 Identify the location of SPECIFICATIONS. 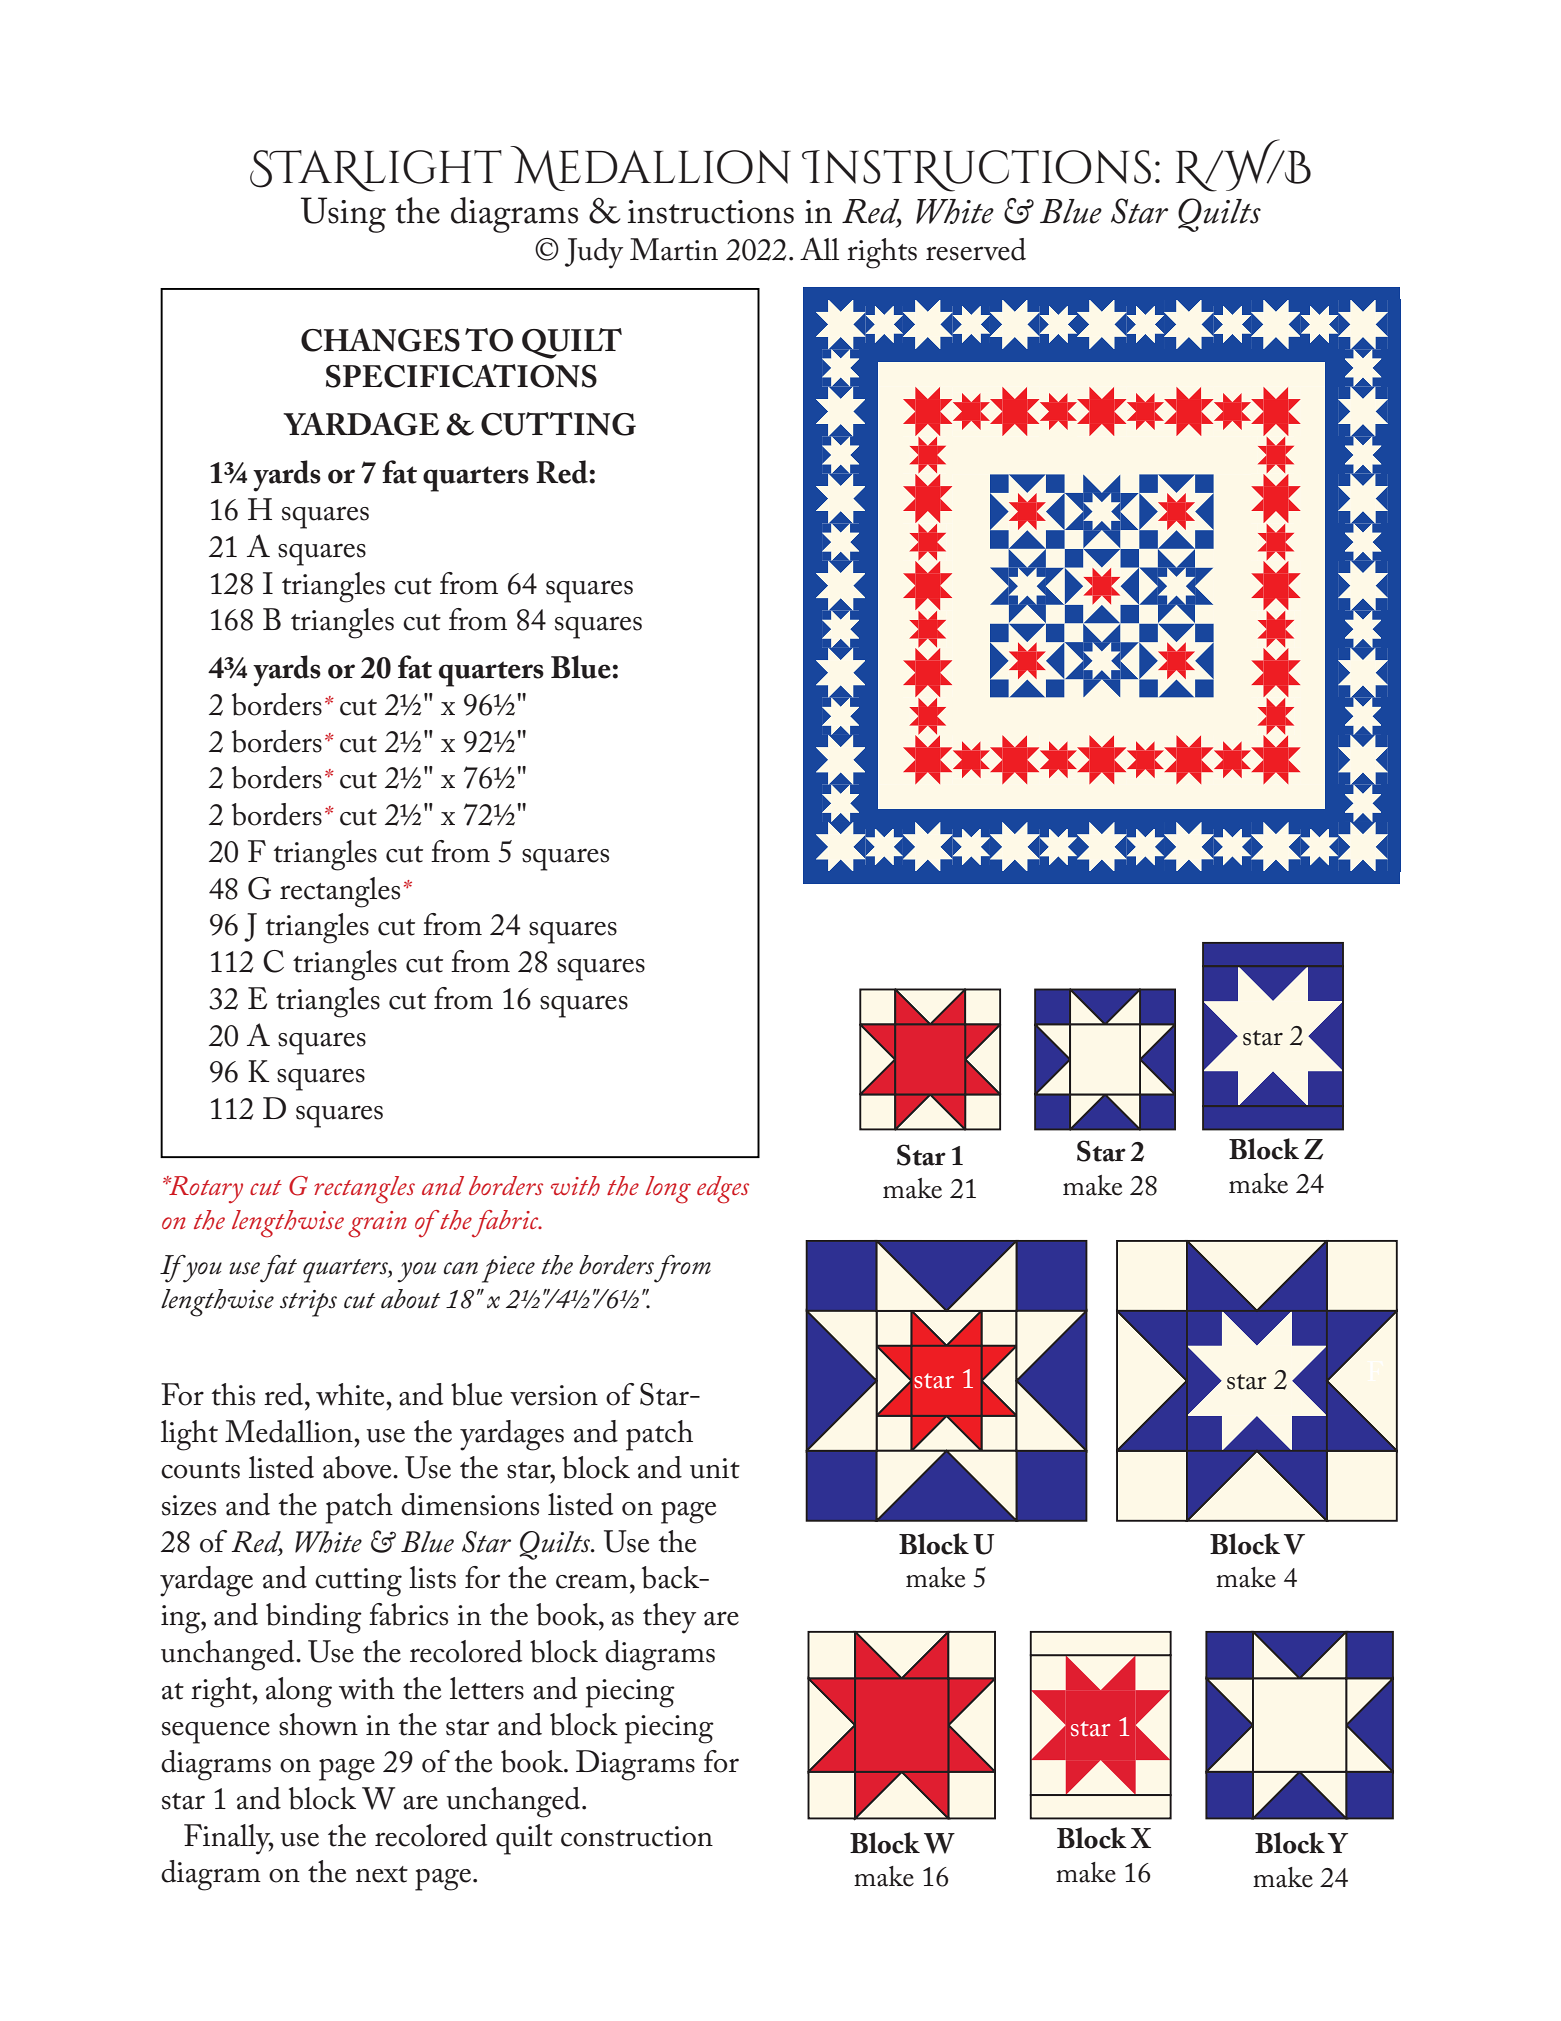
(461, 376).
